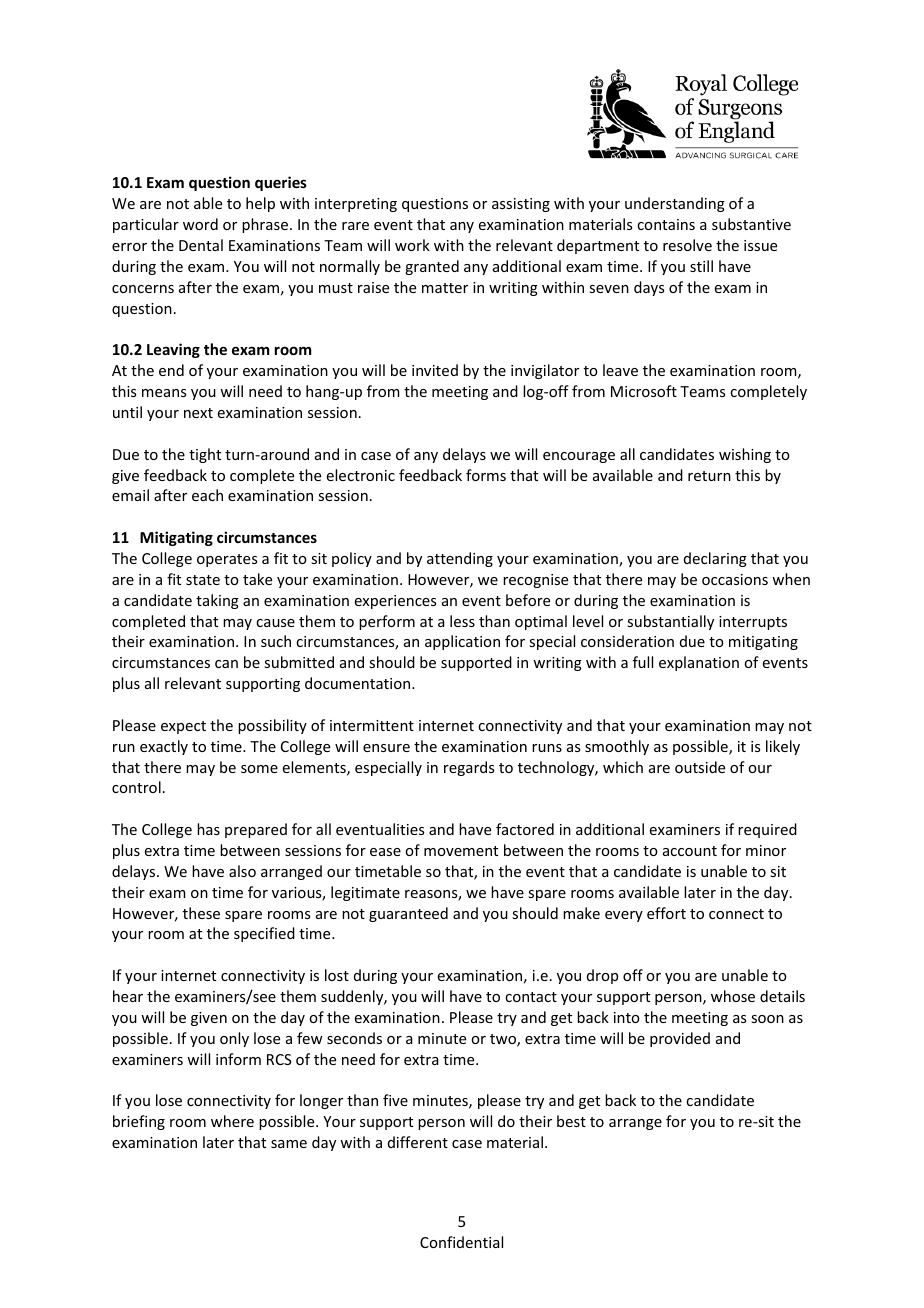  What do you see at coordinates (699, 663) in the document?
I see `explanation` at bounding box center [699, 663].
